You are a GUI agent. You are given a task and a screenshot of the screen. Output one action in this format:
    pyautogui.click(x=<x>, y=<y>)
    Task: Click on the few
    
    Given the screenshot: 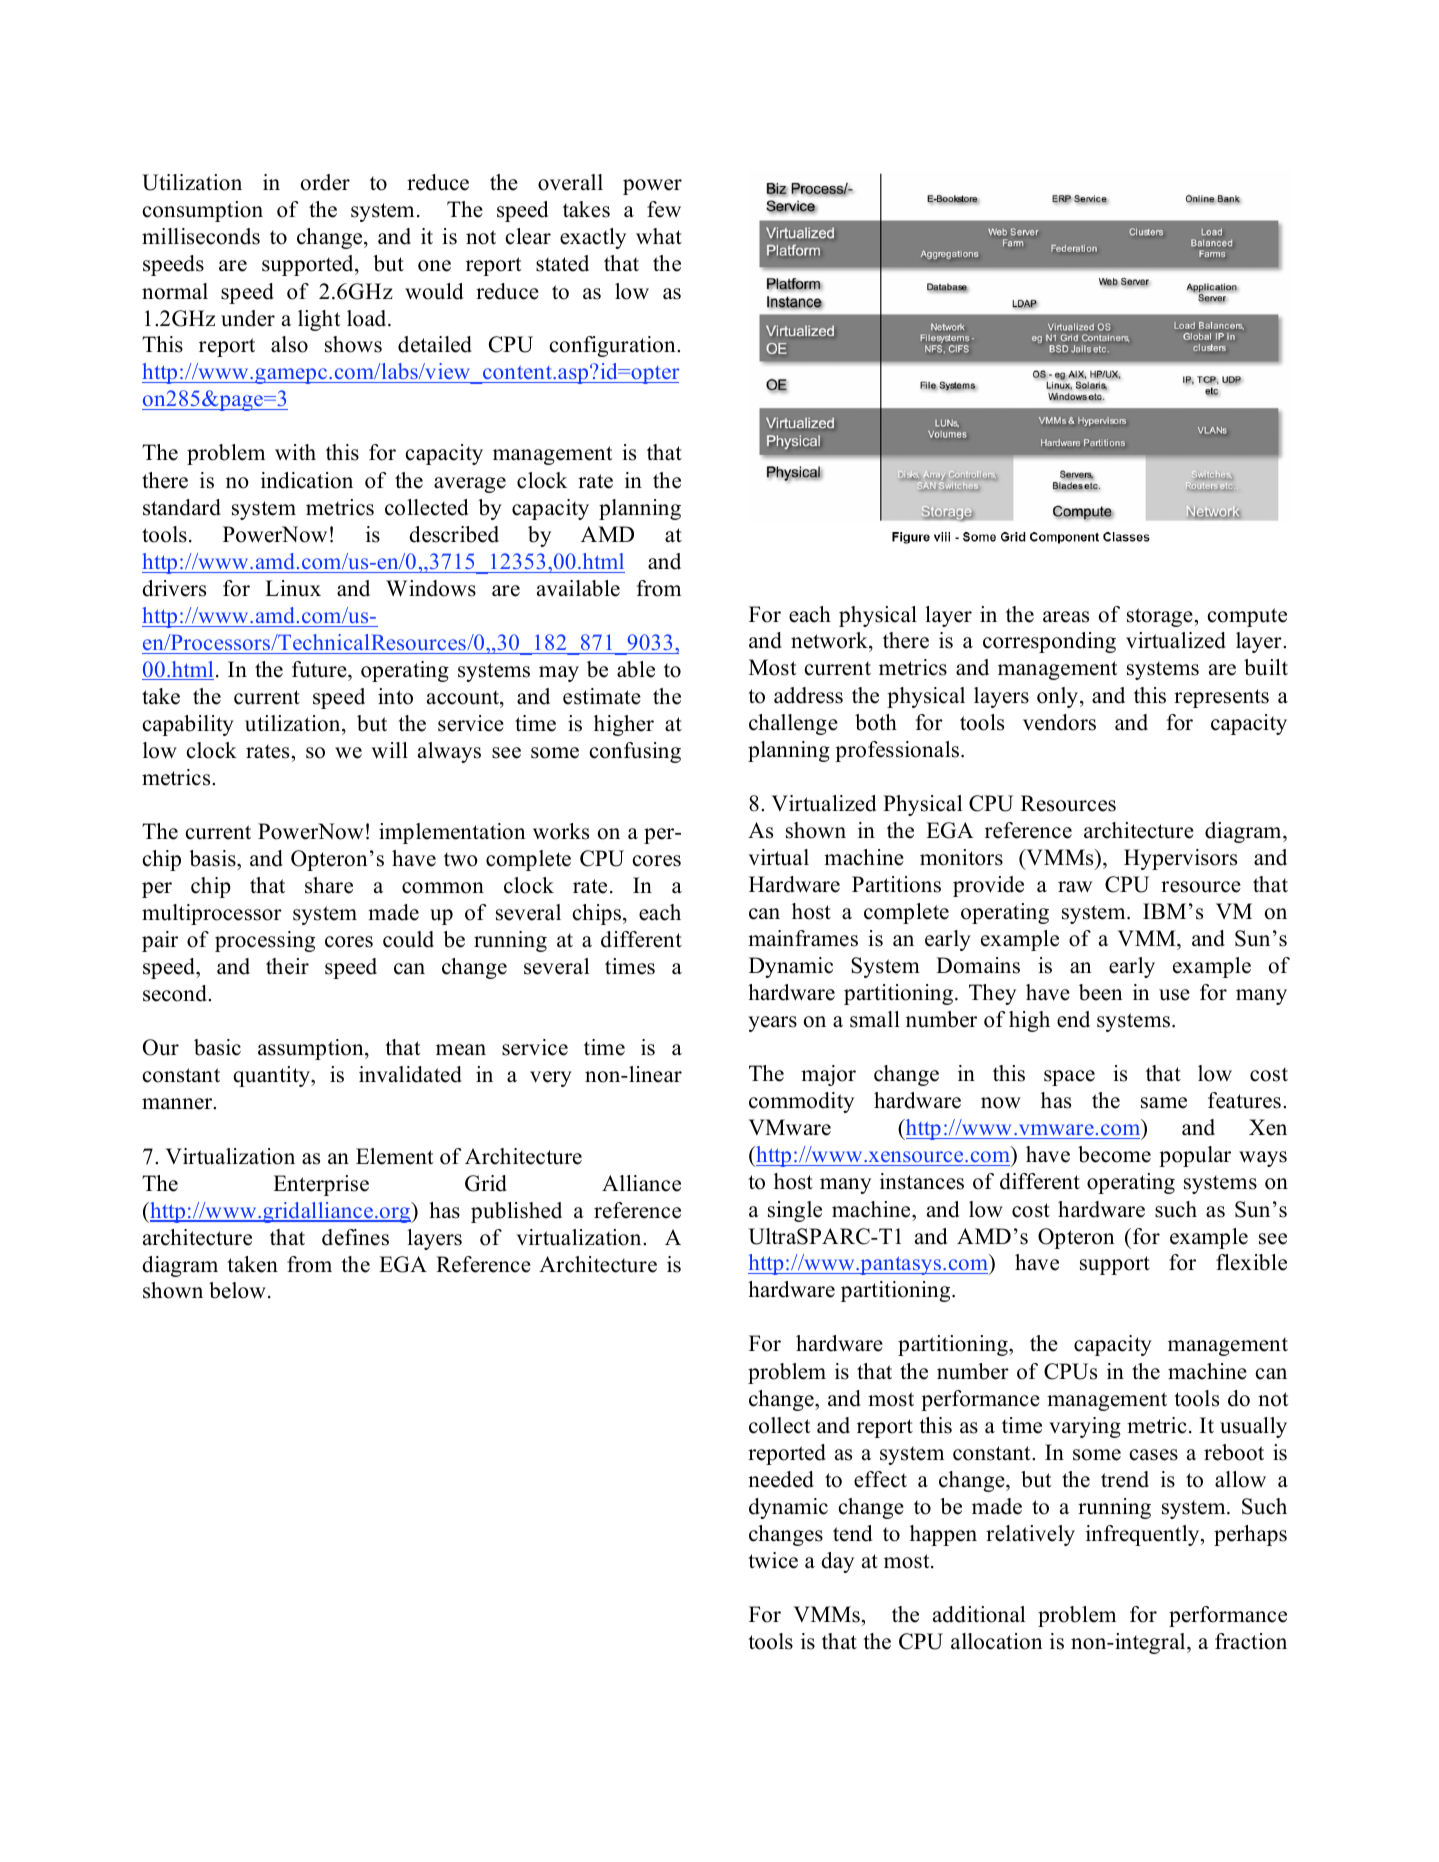 What is the action you would take?
    pyautogui.click(x=664, y=209)
